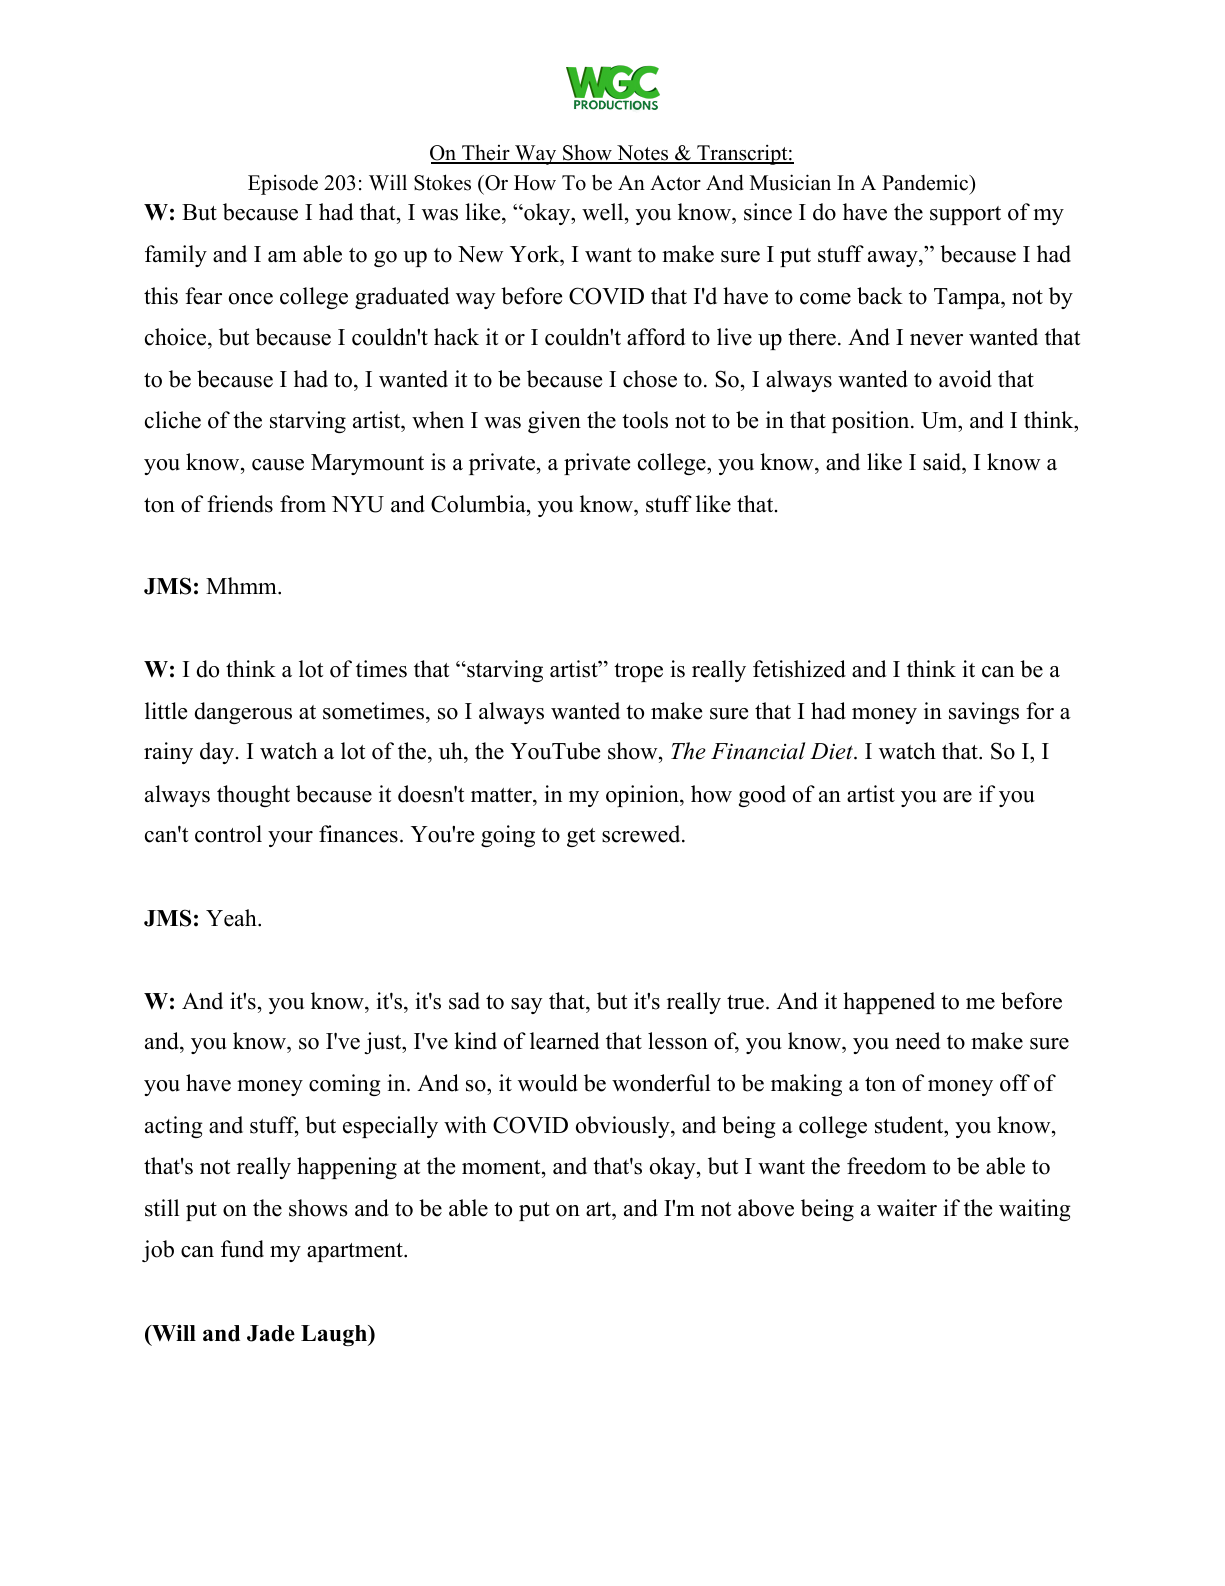  I want to click on Jade, so click(271, 1333).
